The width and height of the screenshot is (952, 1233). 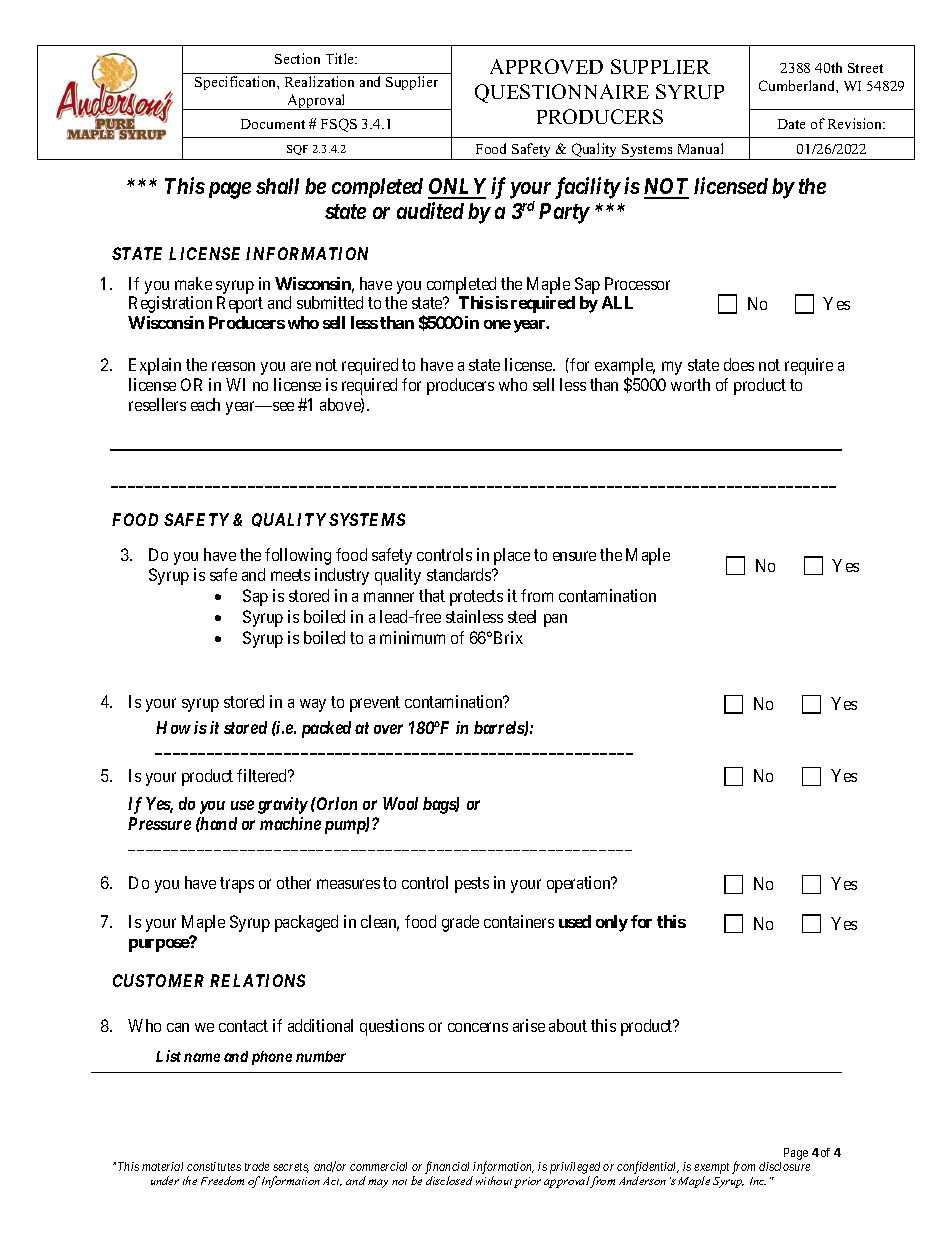 What do you see at coordinates (791, 124) in the screenshot?
I see `Date` at bounding box center [791, 124].
